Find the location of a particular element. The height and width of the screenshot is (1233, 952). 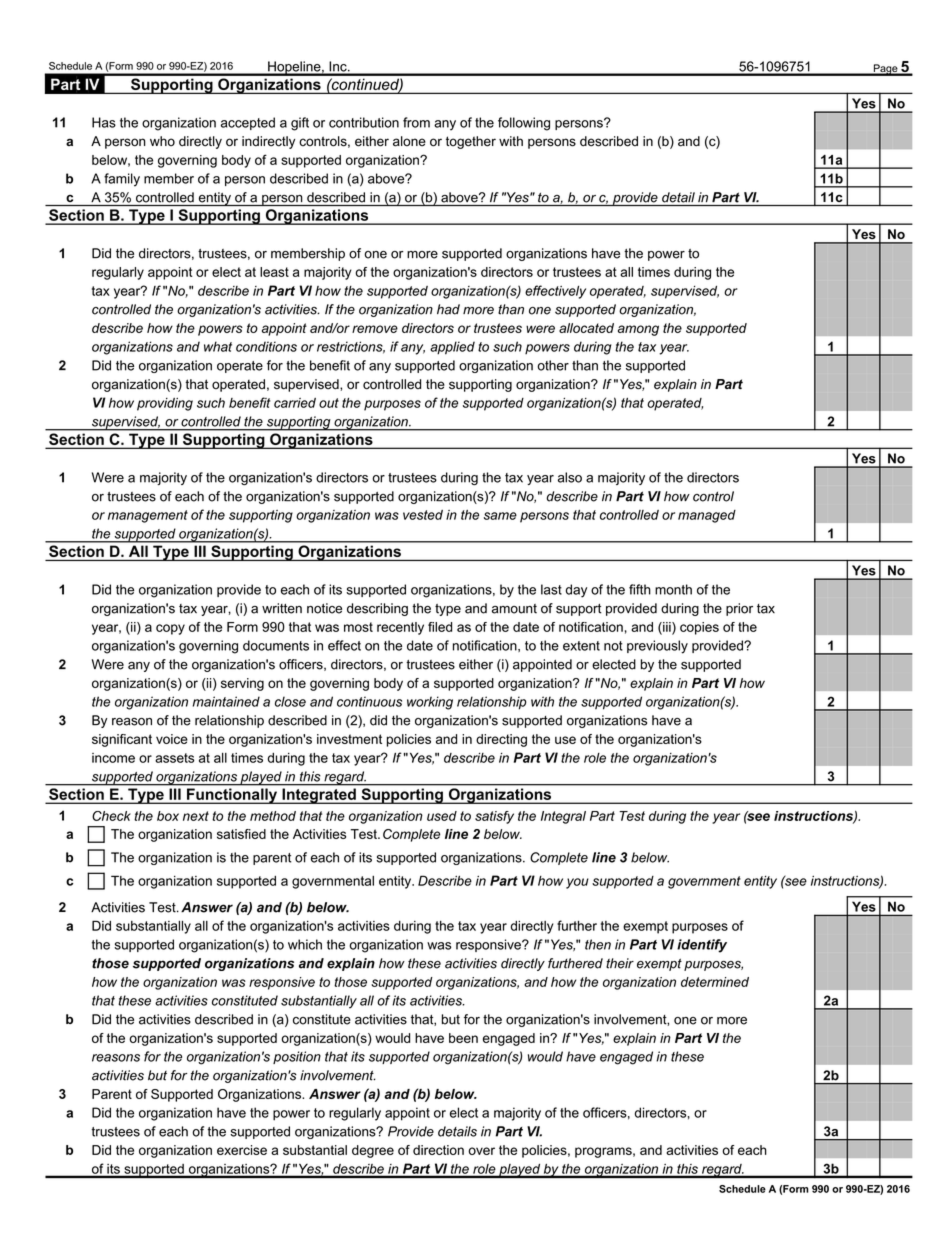

exercise is located at coordinates (242, 1150).
